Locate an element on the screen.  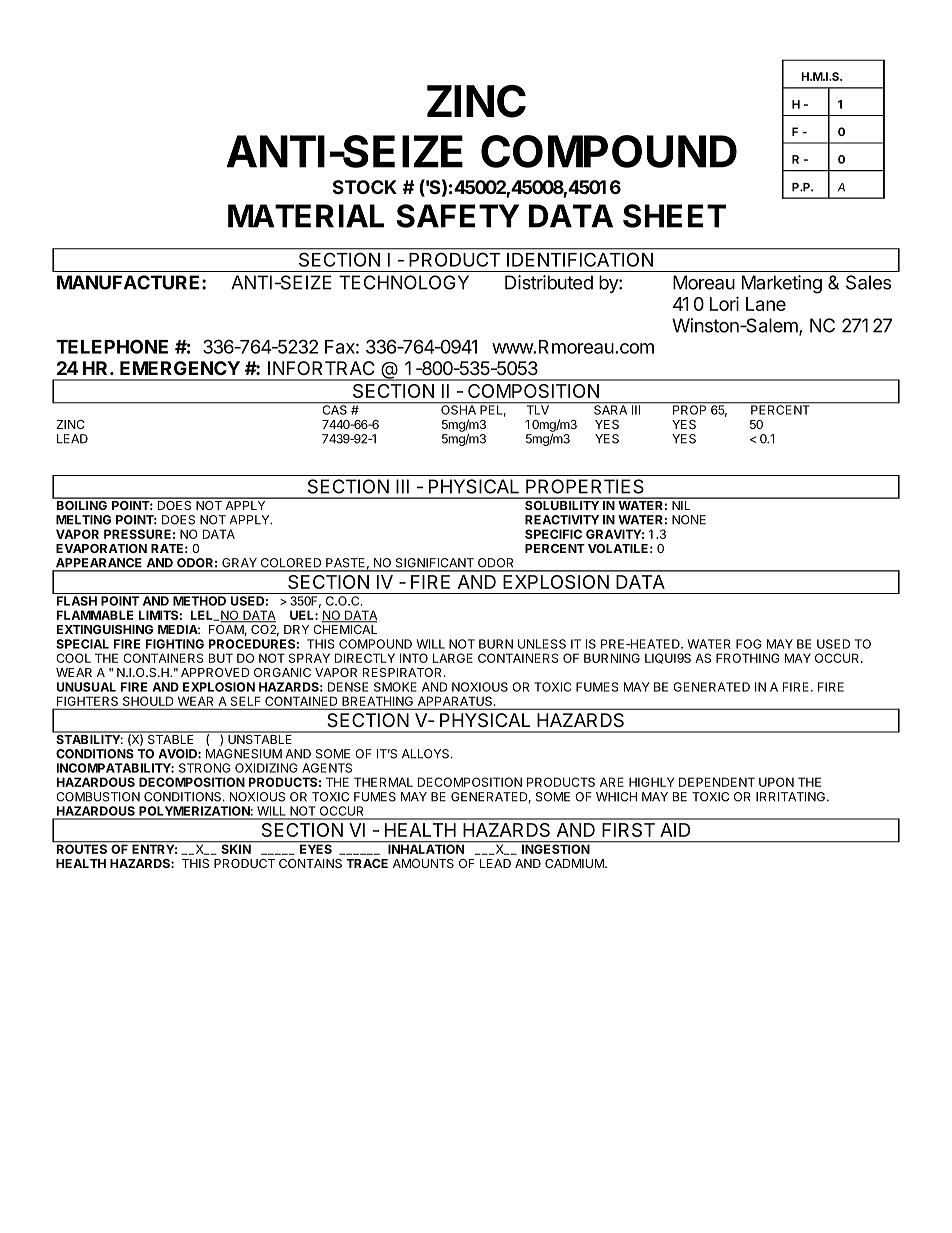
INHALATION is located at coordinates (426, 848).
